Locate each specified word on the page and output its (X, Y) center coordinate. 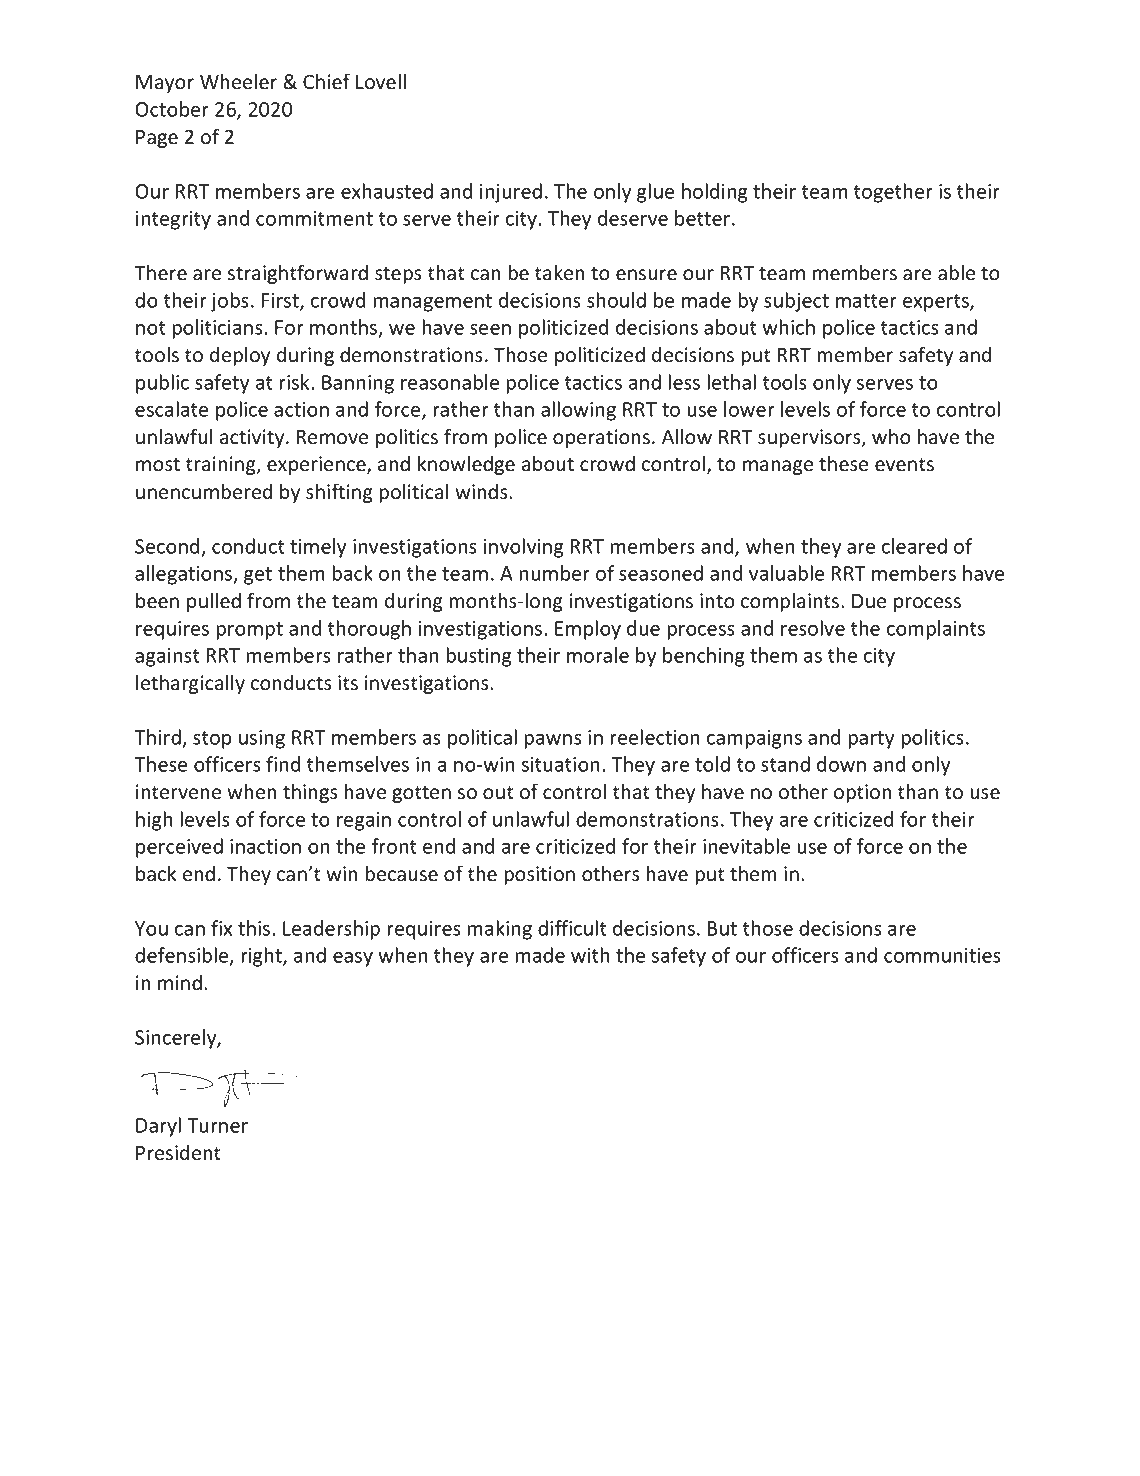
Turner (217, 1125)
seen (490, 329)
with (590, 955)
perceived (179, 848)
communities (942, 955)
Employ (588, 630)
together (893, 193)
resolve (813, 628)
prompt (249, 631)
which (788, 327)
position (539, 875)
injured (511, 193)
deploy (240, 356)
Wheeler (238, 81)
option (862, 793)
